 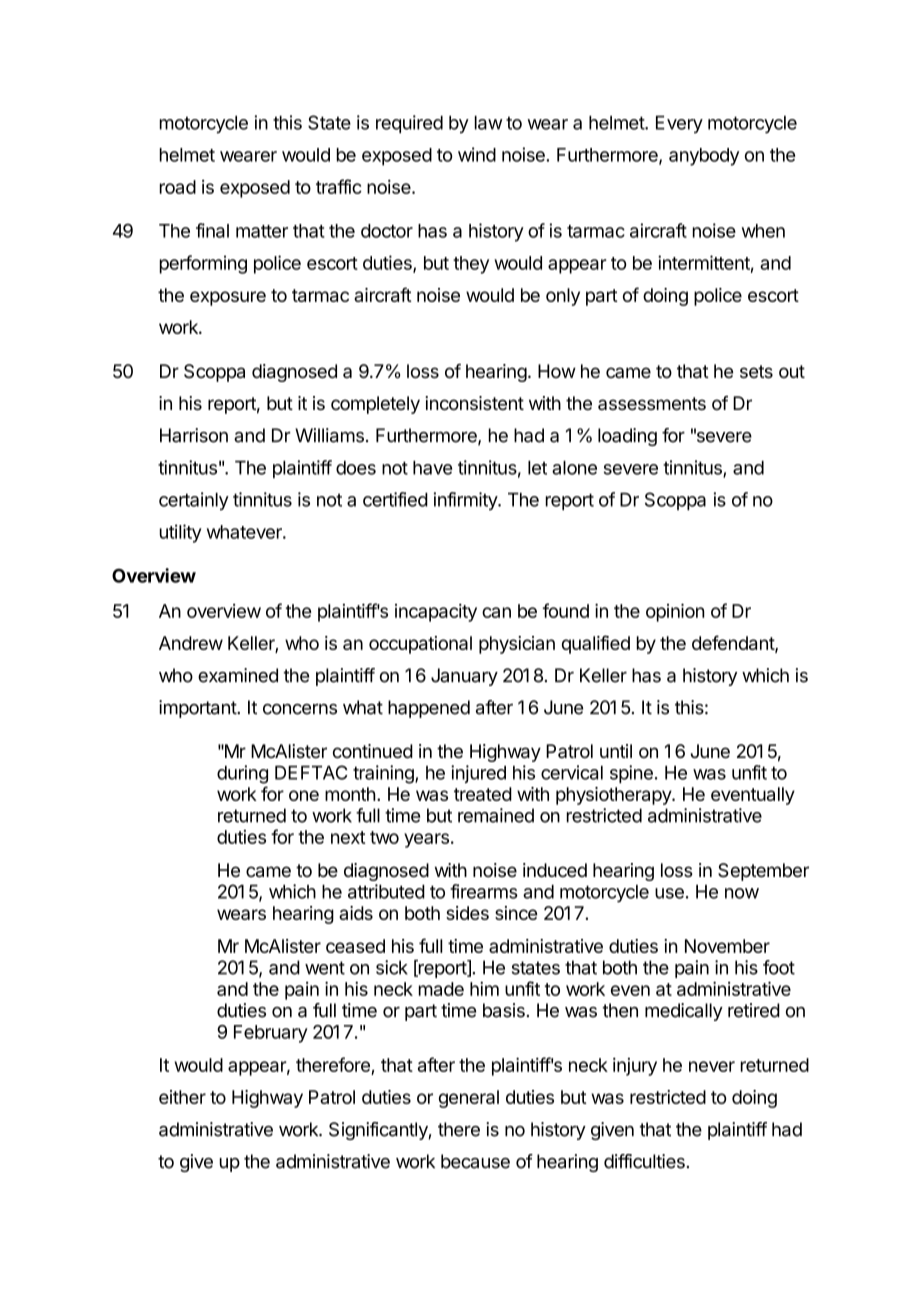 What do you see at coordinates (178, 187) in the image?
I see `road` at bounding box center [178, 187].
